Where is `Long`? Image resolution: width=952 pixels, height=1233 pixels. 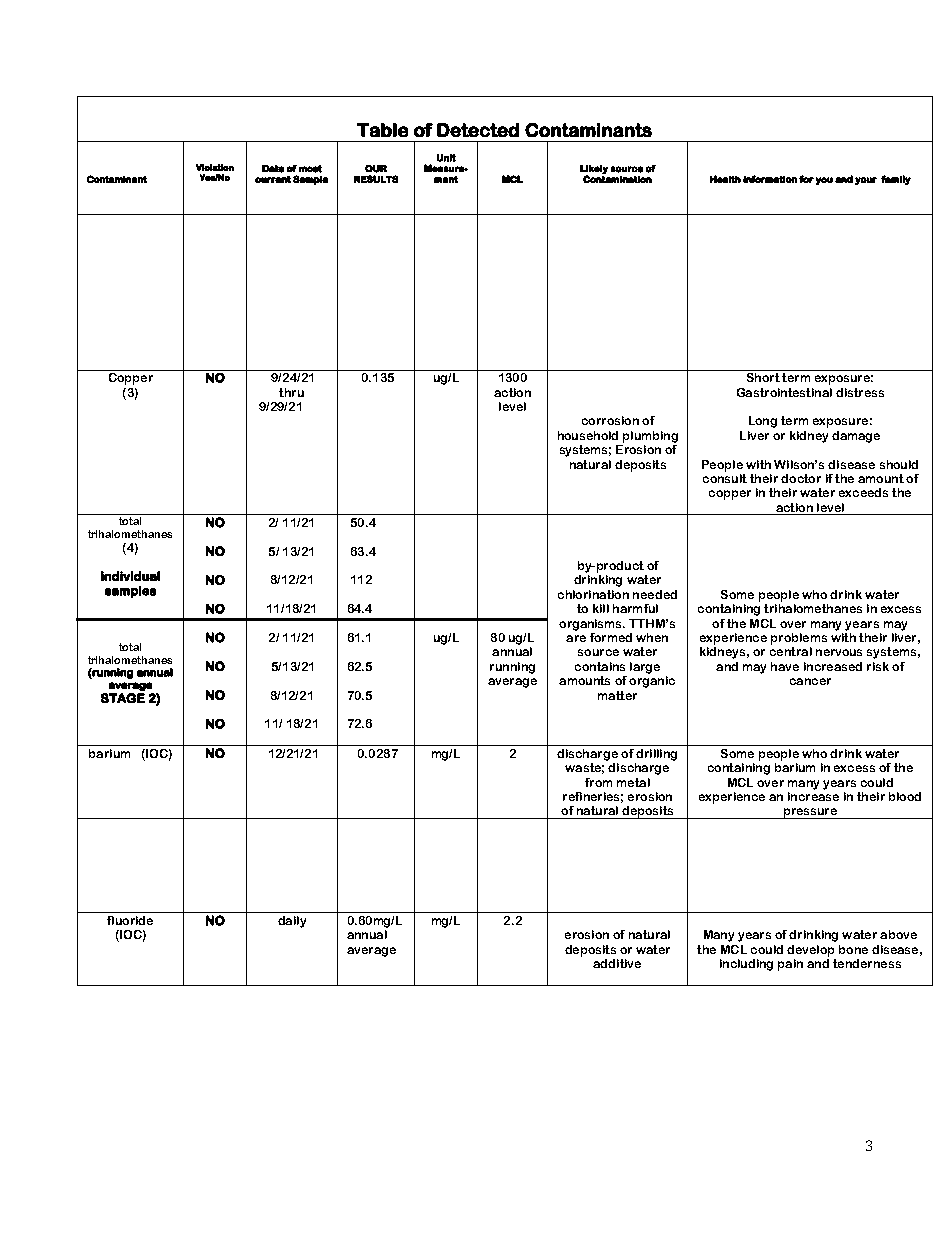
Long is located at coordinates (763, 422).
